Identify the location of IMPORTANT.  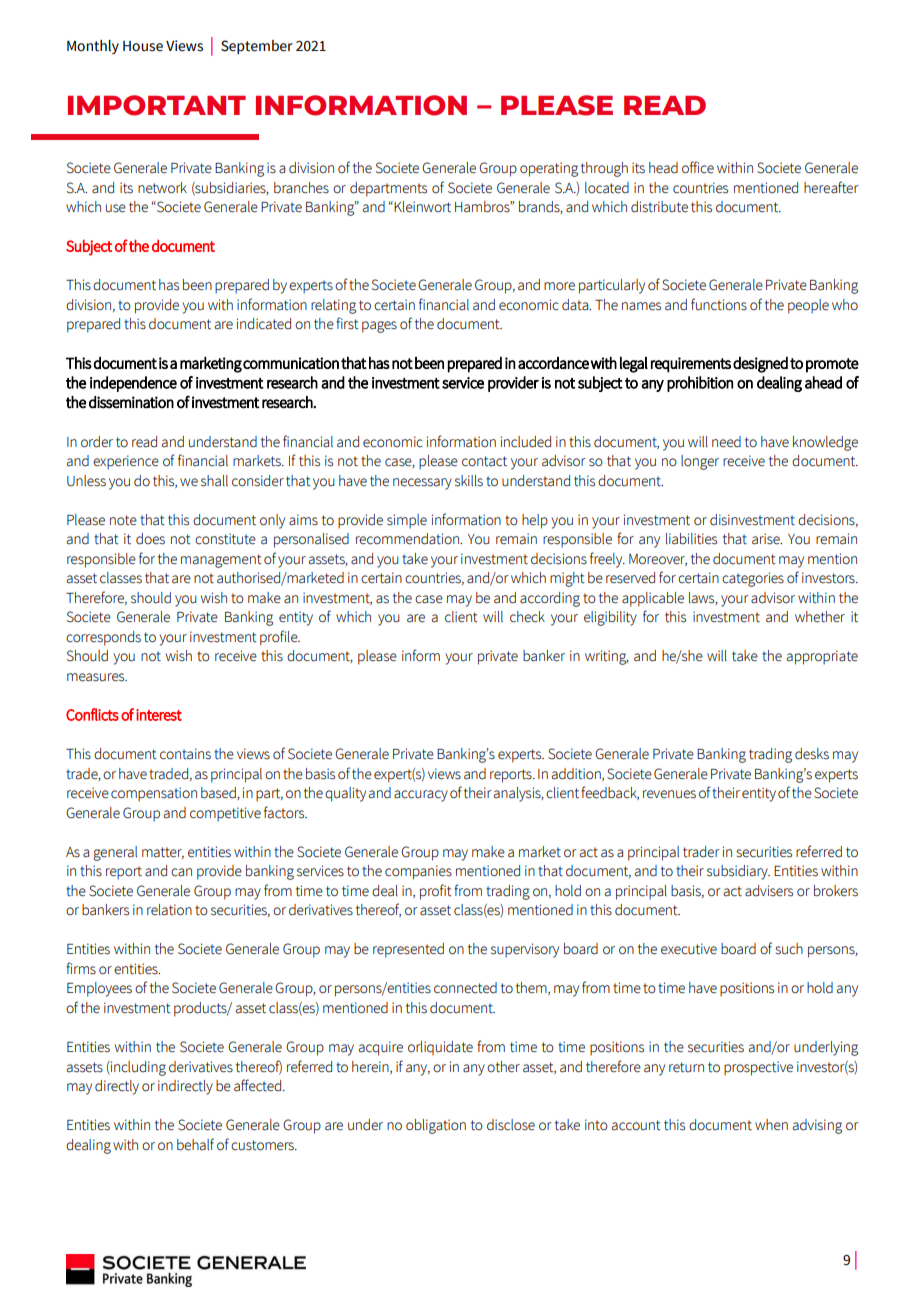
(157, 105).
